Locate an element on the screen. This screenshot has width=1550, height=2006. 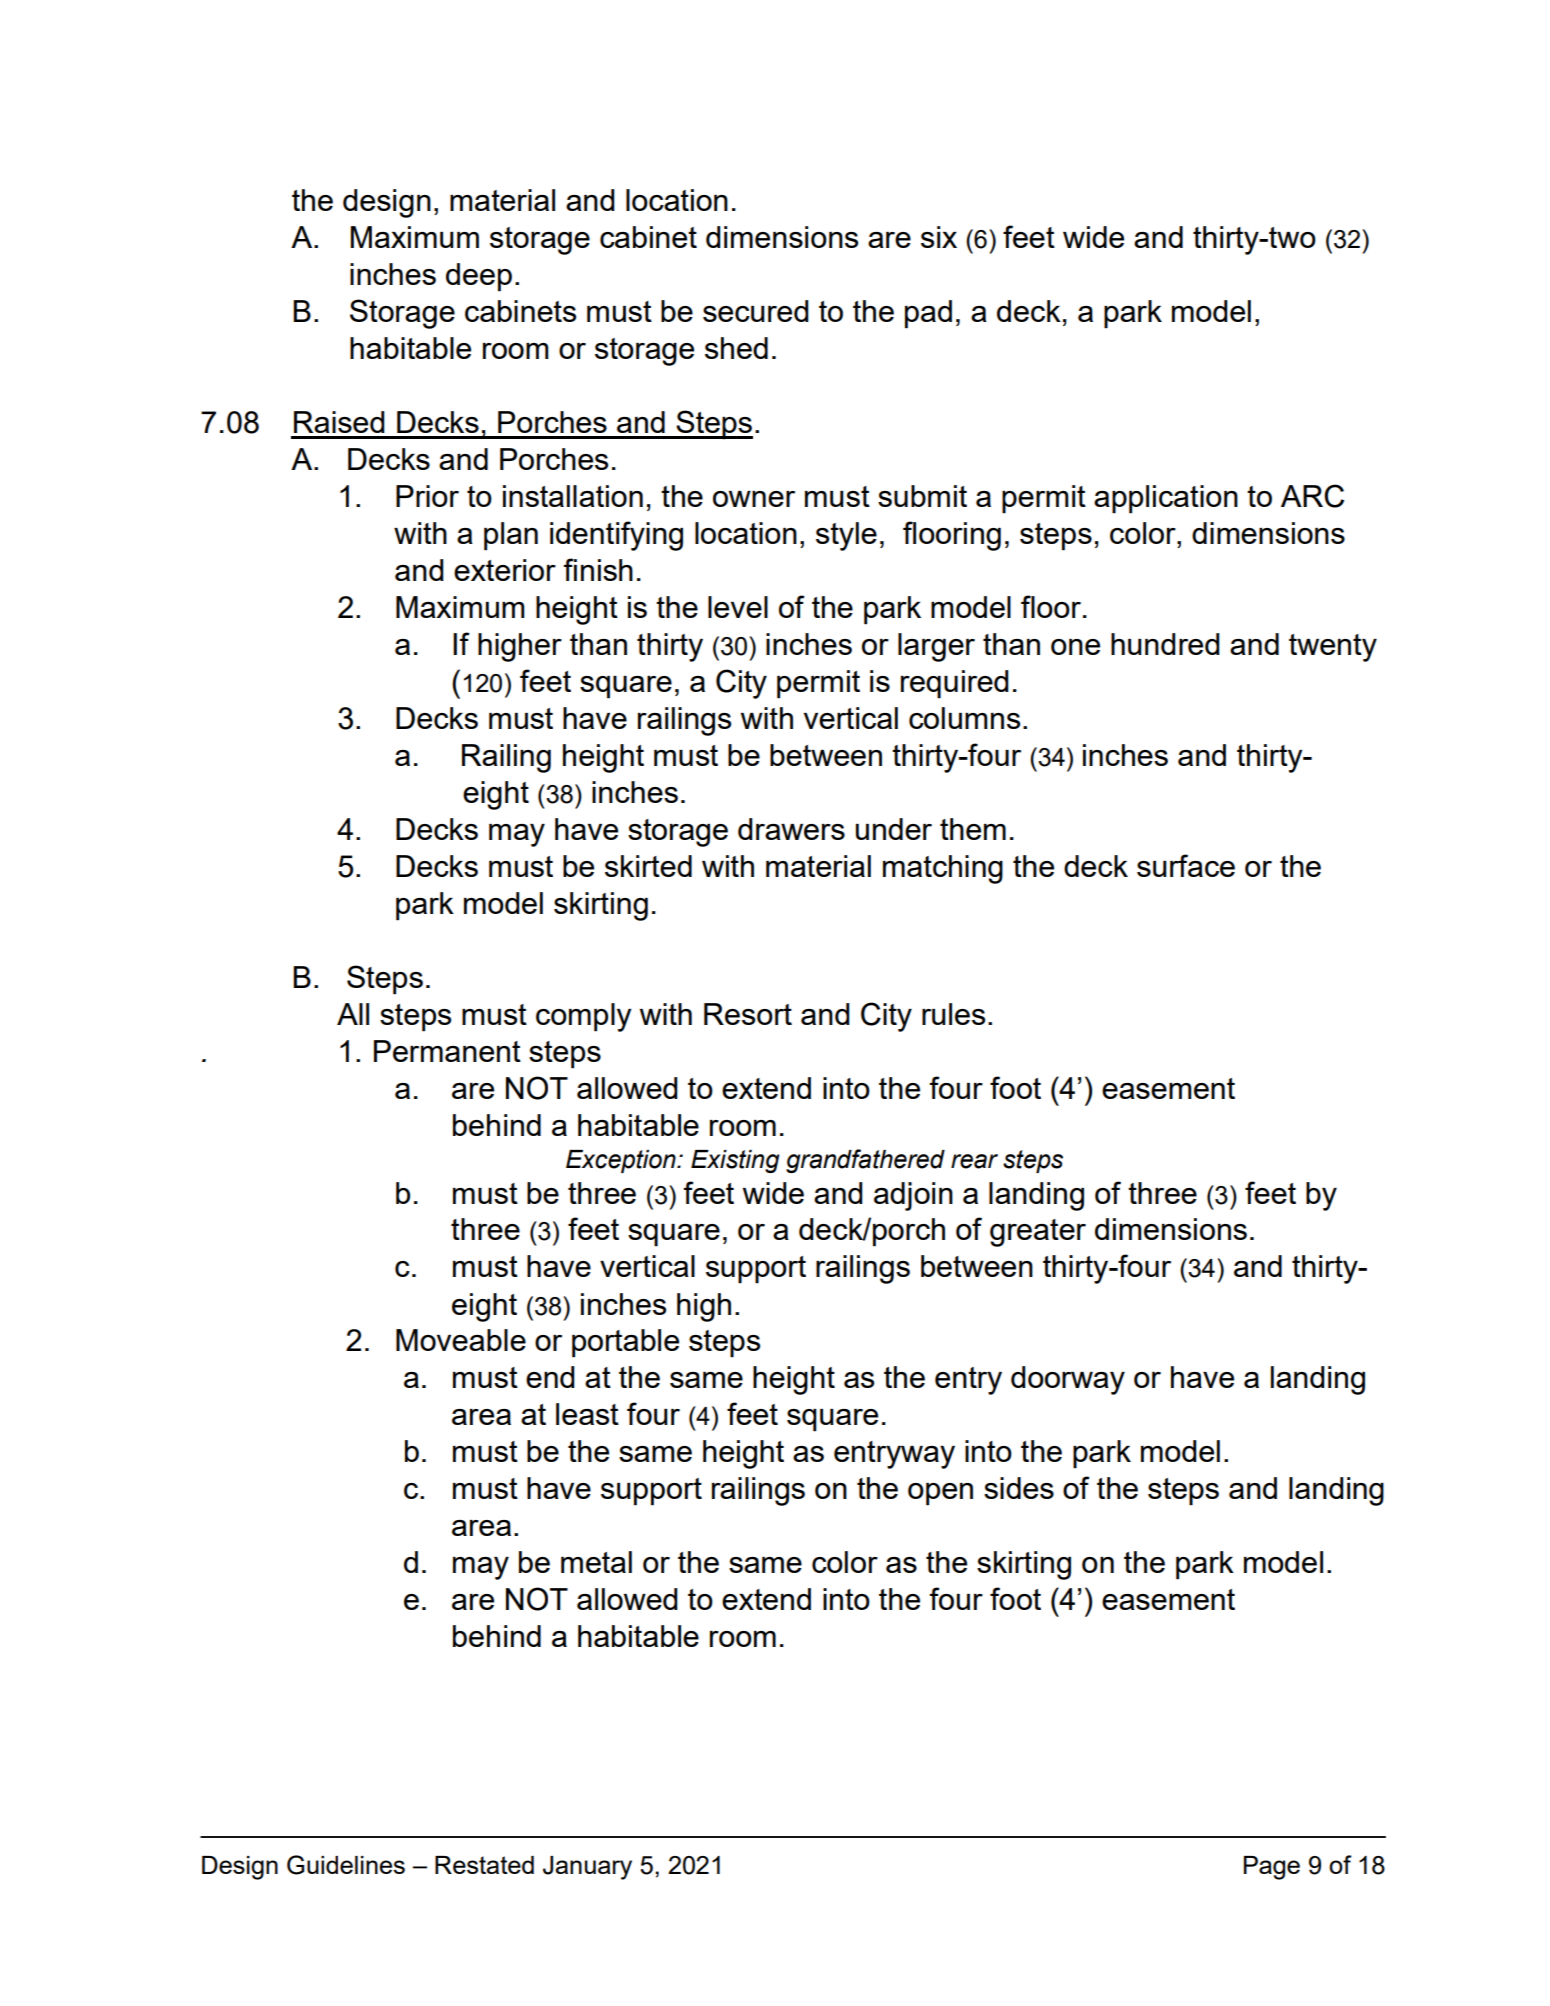
secured is located at coordinates (756, 311).
